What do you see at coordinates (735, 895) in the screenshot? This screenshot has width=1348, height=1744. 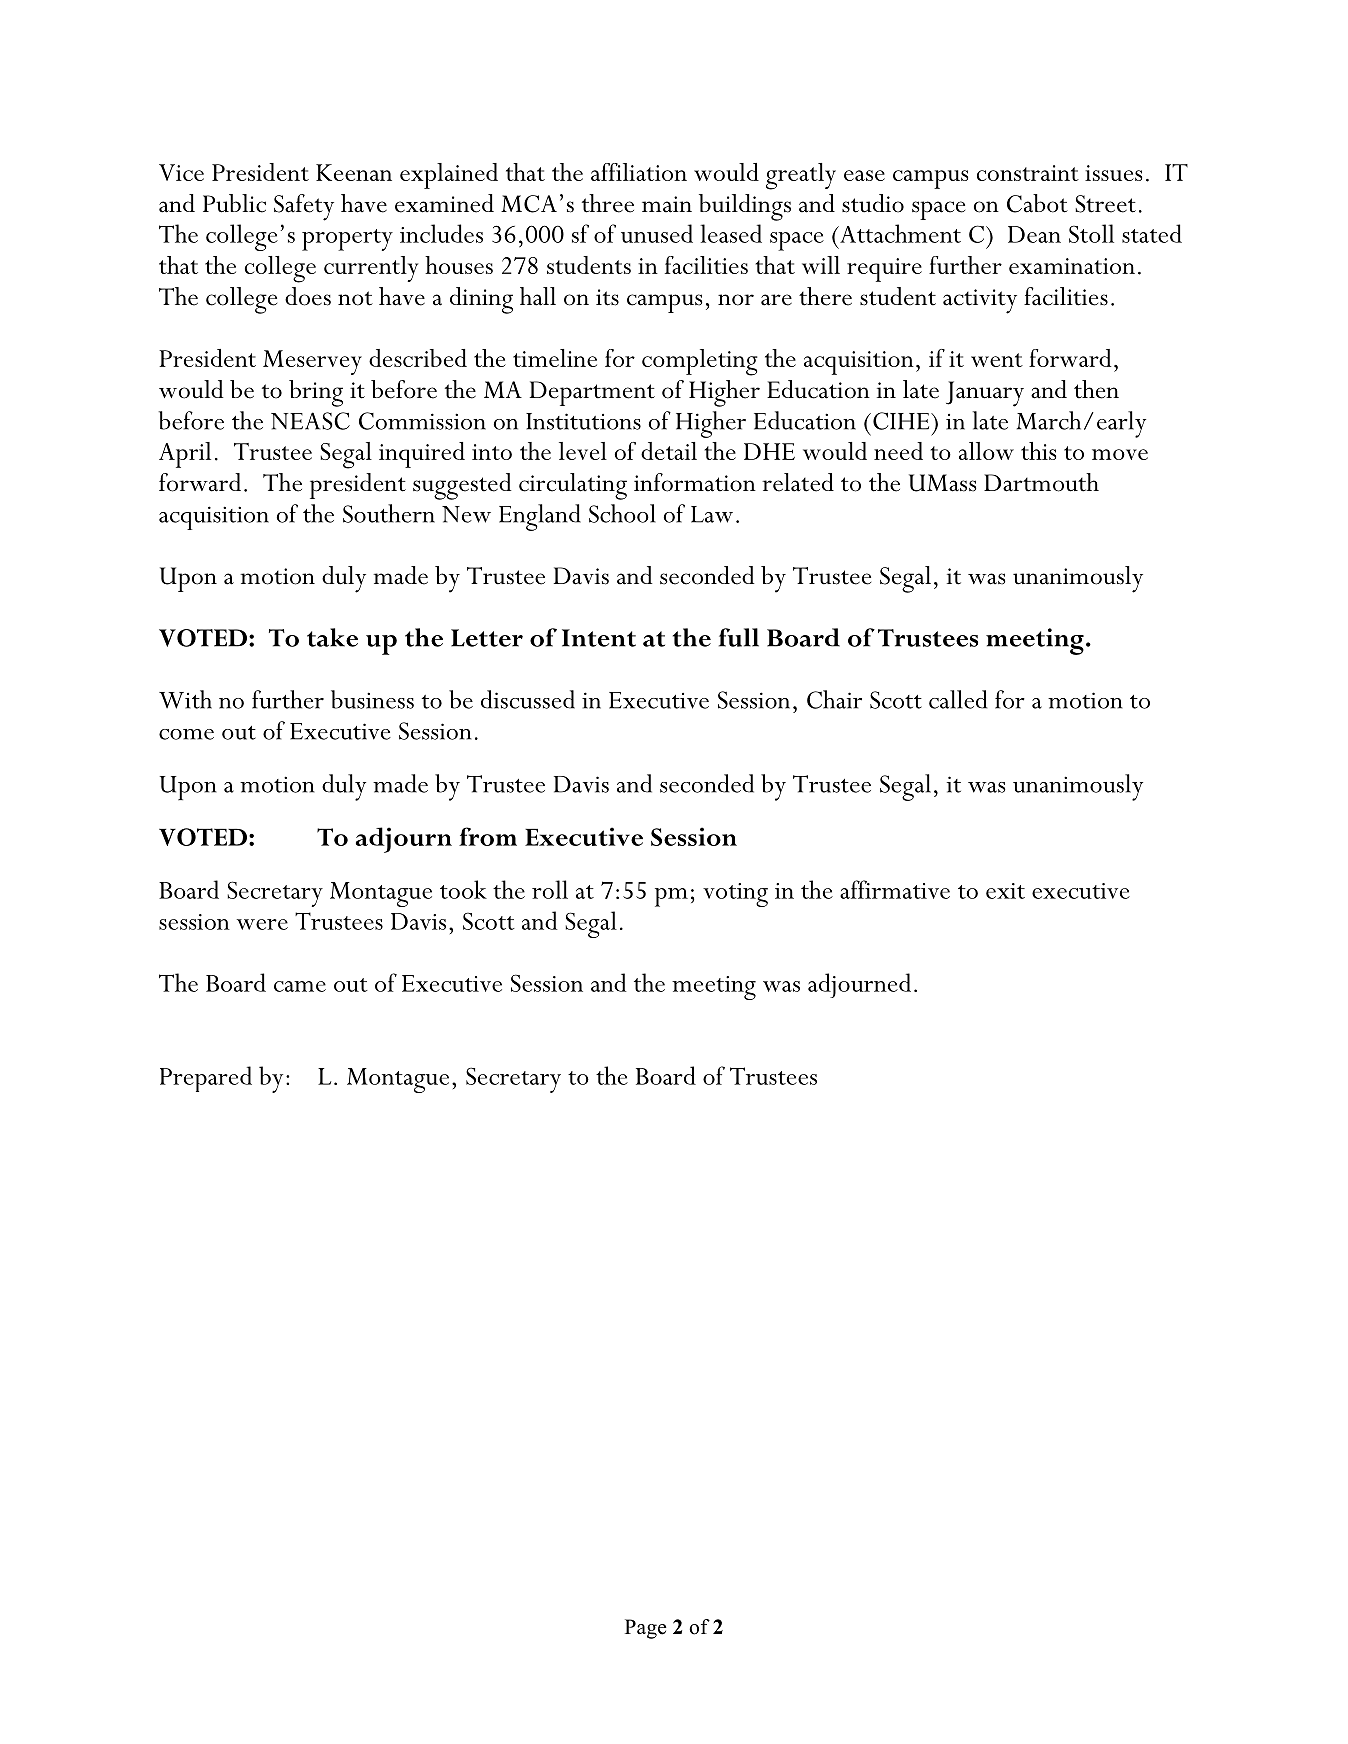 I see `voting` at bounding box center [735, 895].
